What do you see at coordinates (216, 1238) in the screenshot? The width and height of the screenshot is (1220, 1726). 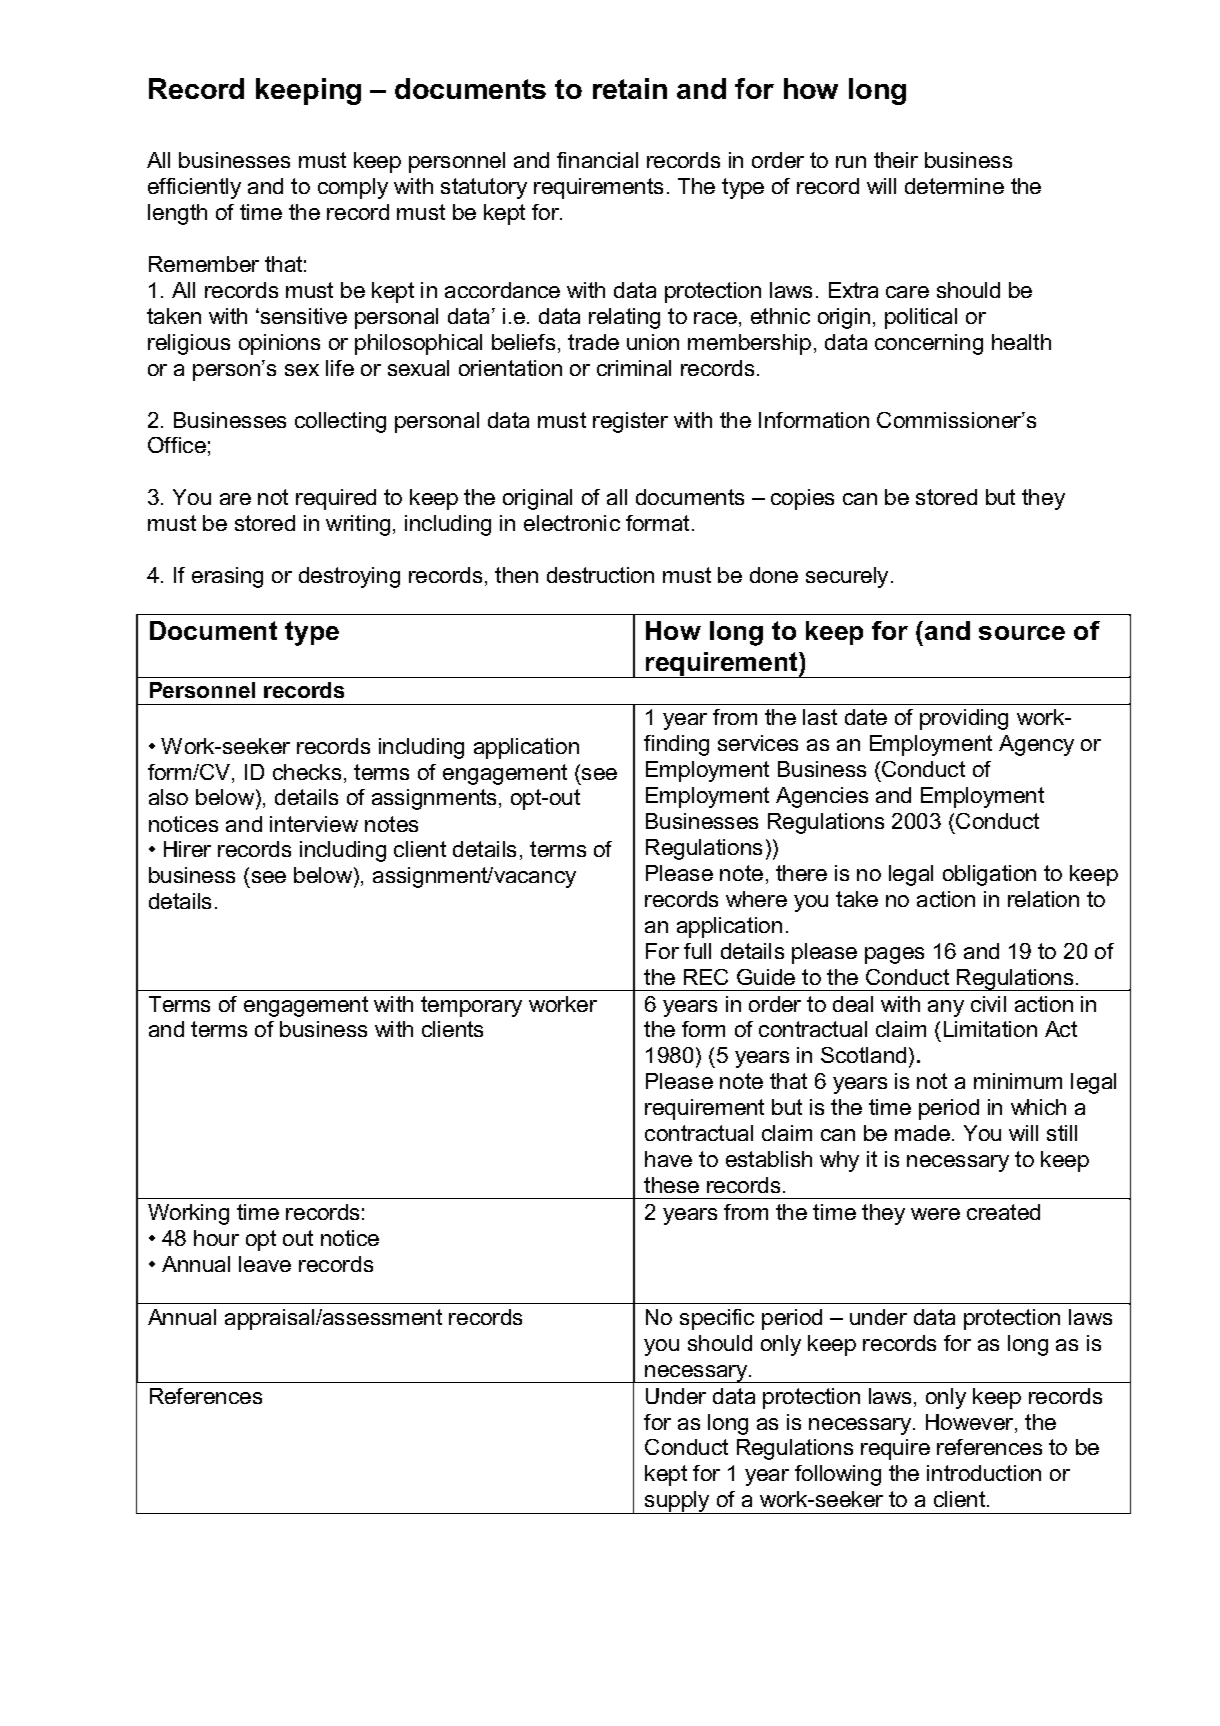 I see `hour` at bounding box center [216, 1238].
